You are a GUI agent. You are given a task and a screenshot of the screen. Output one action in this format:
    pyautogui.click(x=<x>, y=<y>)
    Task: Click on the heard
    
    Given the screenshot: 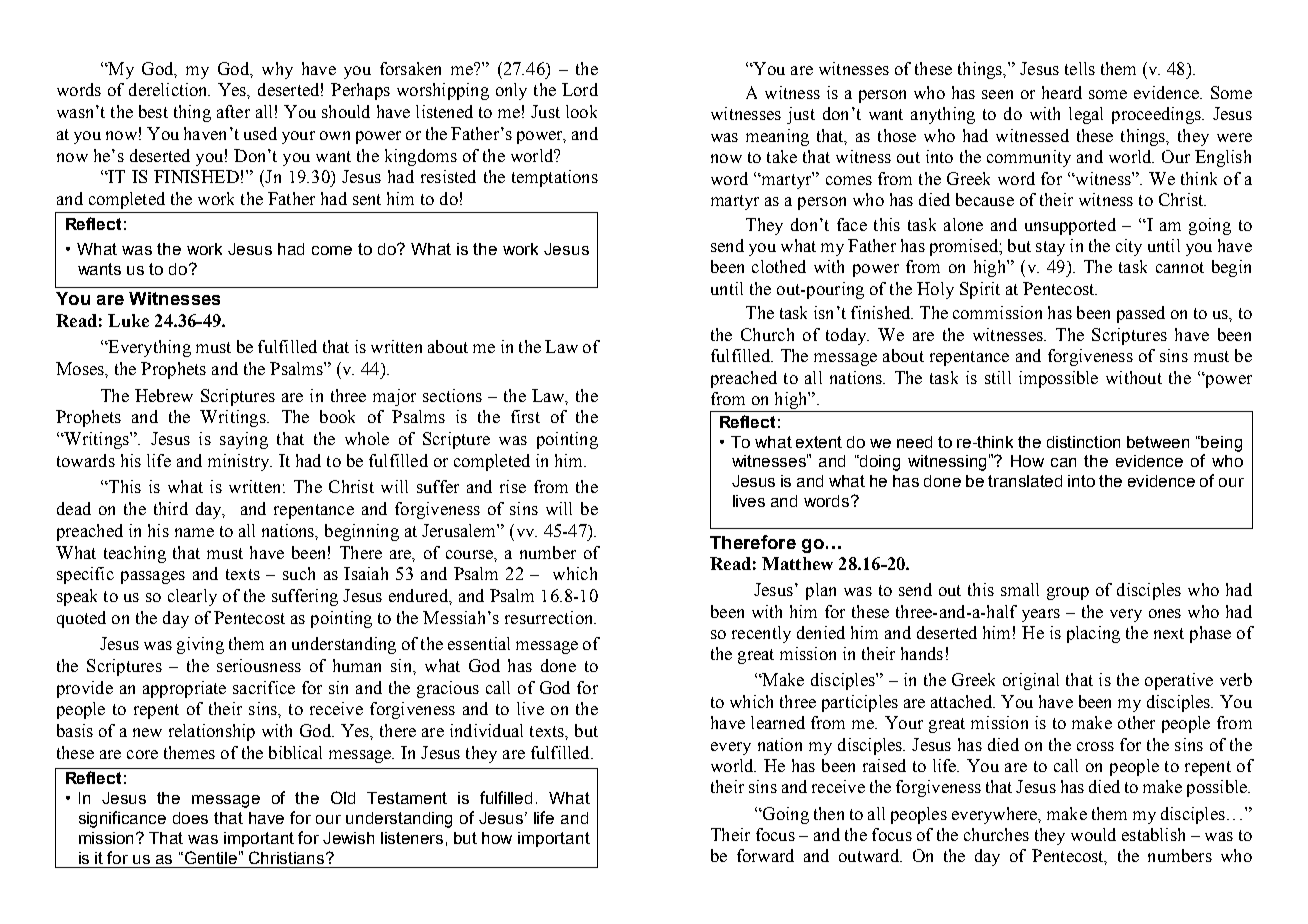 What is the action you would take?
    pyautogui.click(x=1062, y=92)
